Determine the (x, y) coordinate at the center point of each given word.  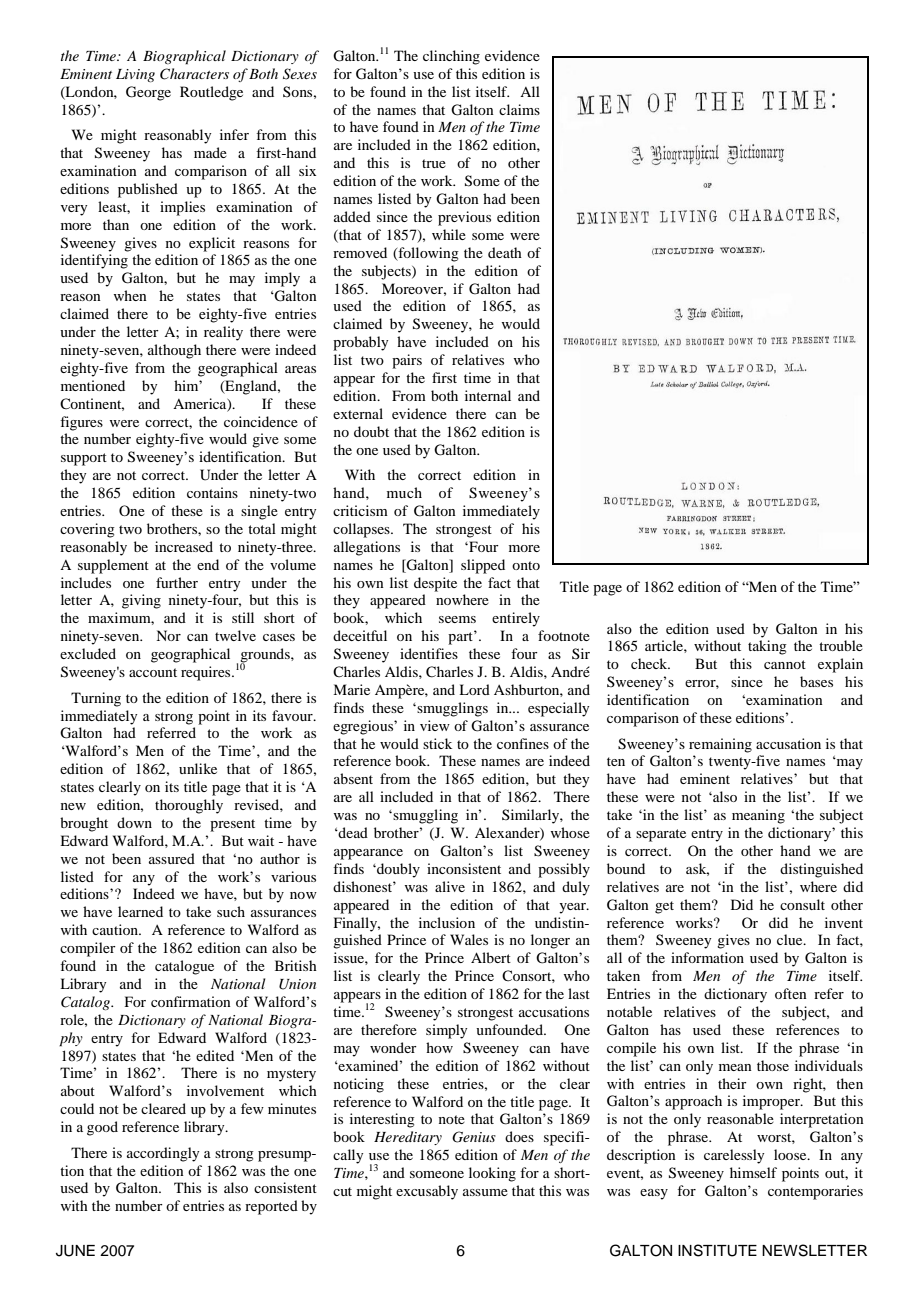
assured (172, 858)
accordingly (163, 1154)
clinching (451, 57)
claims (519, 109)
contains (212, 492)
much (404, 492)
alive (450, 886)
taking (767, 647)
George (148, 93)
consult (802, 904)
